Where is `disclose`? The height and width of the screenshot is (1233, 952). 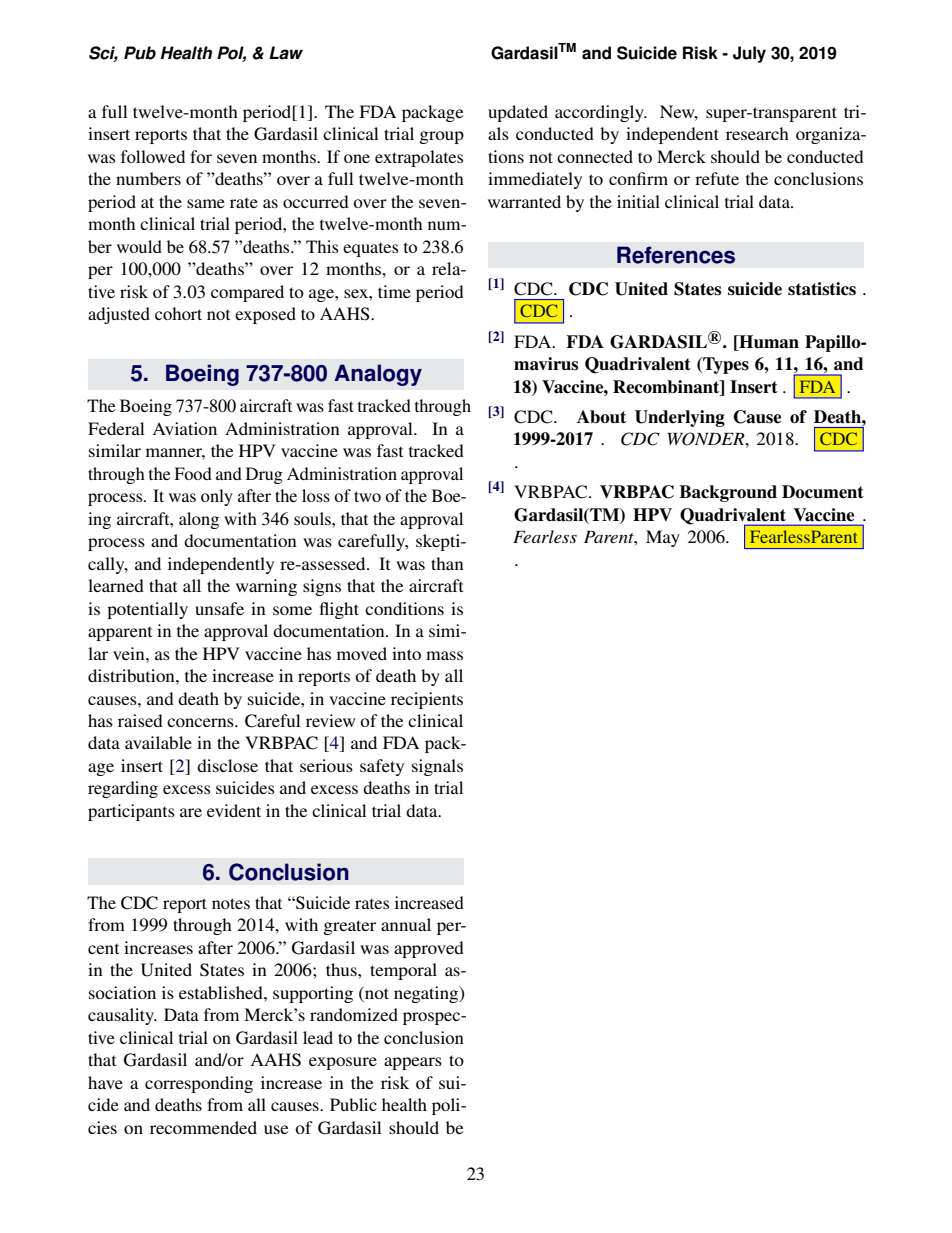 disclose is located at coordinates (227, 765).
